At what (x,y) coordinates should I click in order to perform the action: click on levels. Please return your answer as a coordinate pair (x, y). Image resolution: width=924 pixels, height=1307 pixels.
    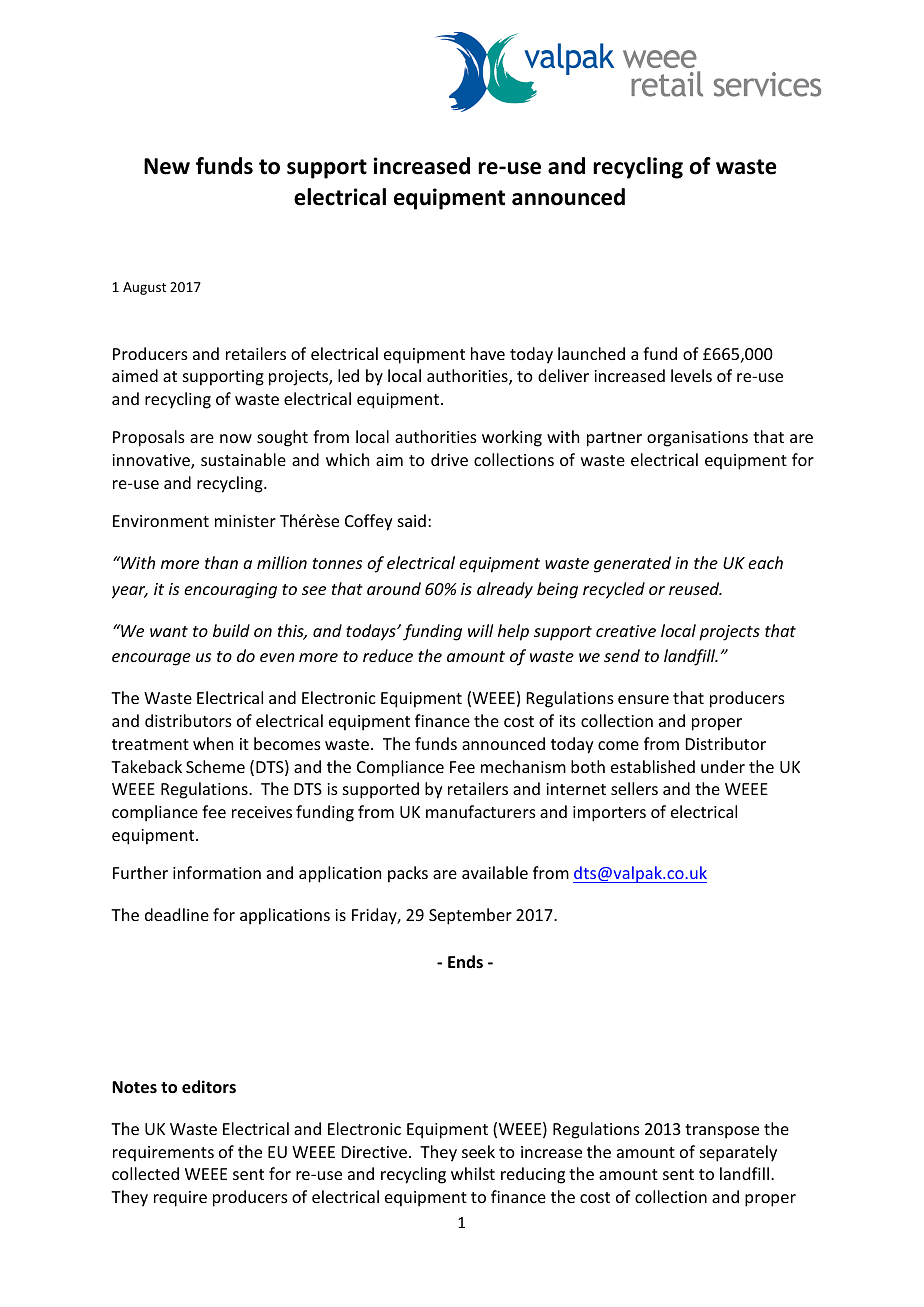
    Looking at the image, I should click on (691, 375).
